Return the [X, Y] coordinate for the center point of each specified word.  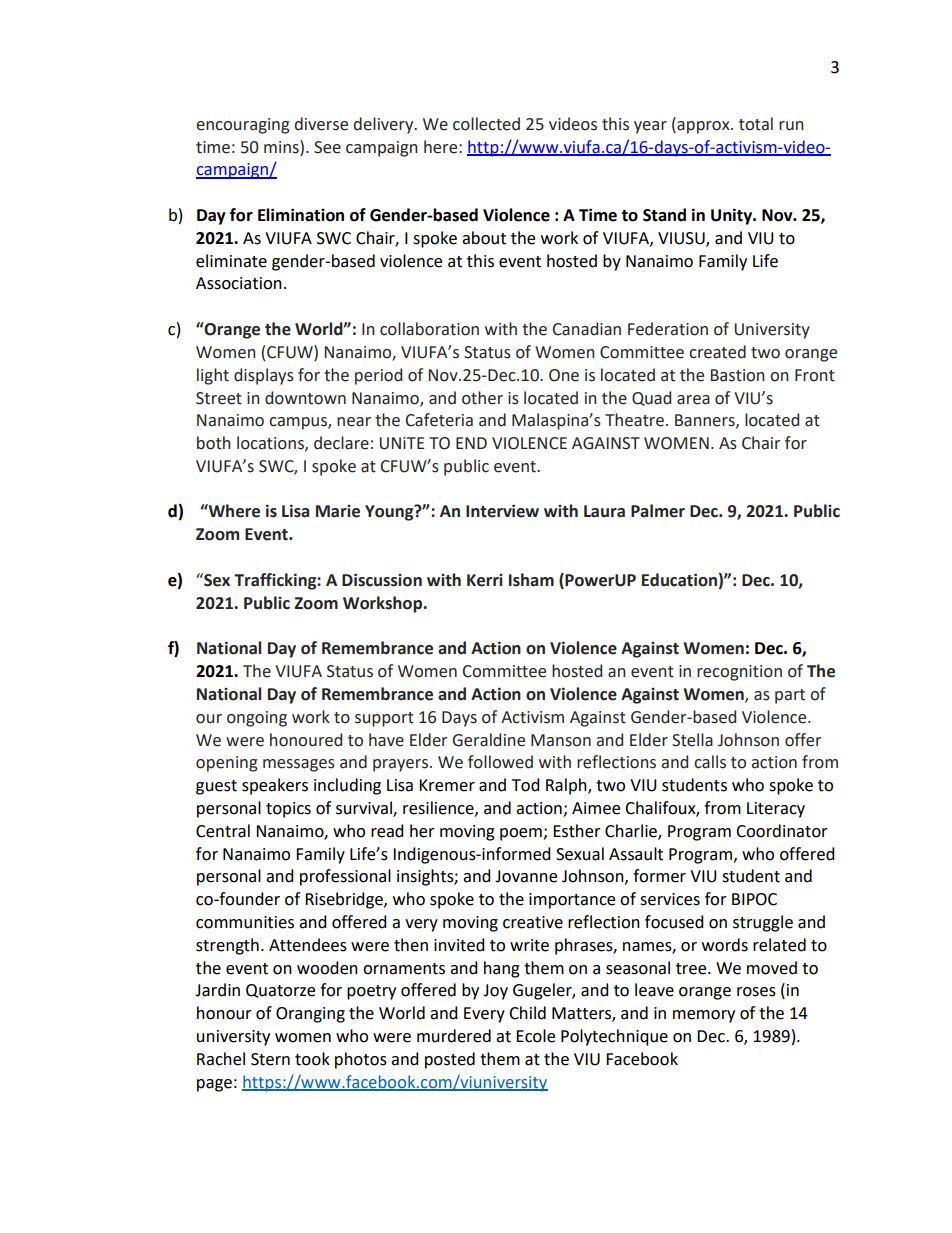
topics [288, 810]
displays [264, 376]
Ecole [535, 1036]
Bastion [738, 375]
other [482, 398]
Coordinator [782, 831]
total [756, 124]
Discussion [382, 580]
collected [486, 124]
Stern [270, 1059]
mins [282, 147]
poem [522, 834]
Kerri [485, 580]
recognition [739, 673]
